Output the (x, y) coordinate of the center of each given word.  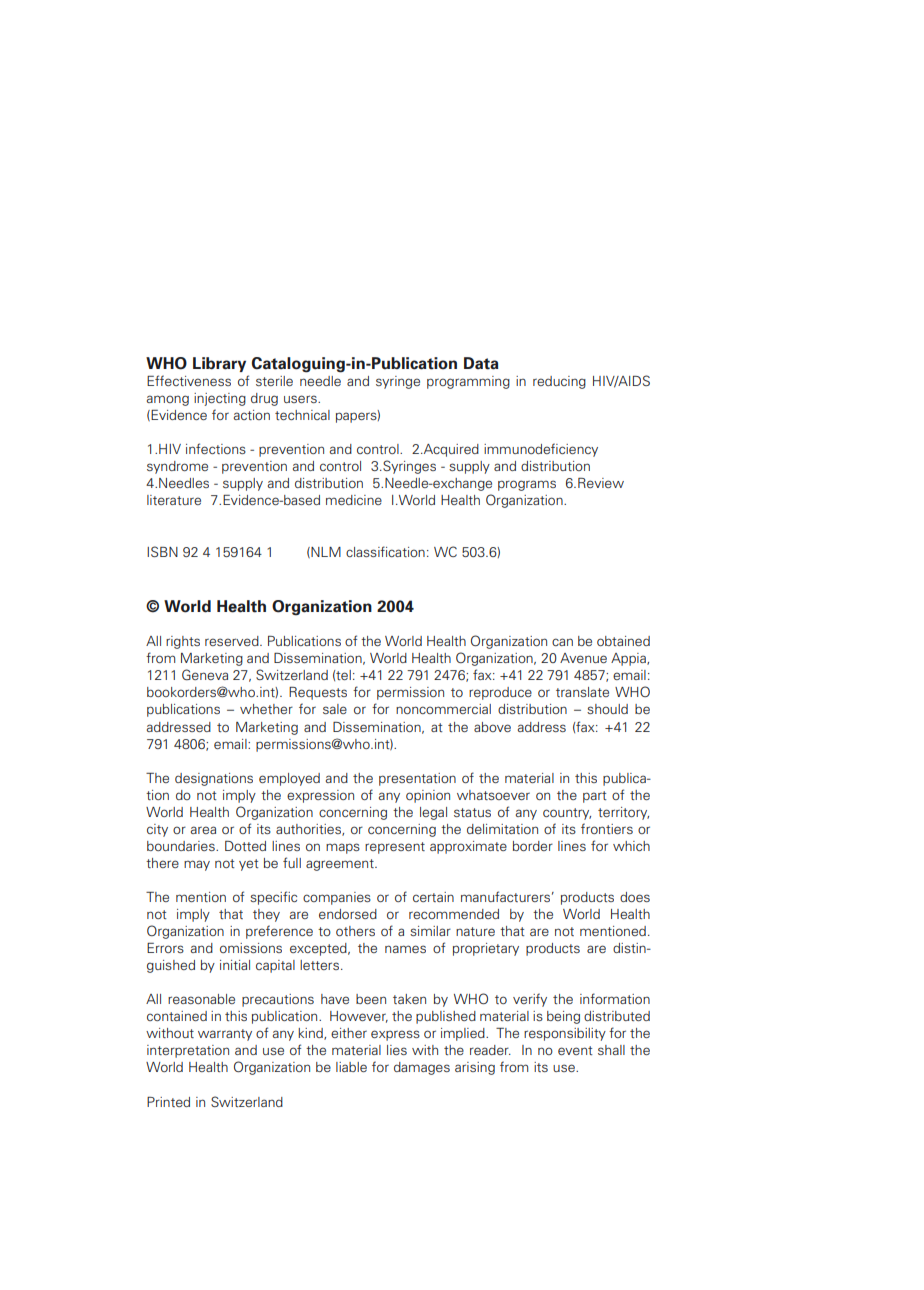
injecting (220, 399)
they (266, 915)
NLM (325, 552)
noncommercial (443, 709)
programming (468, 382)
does (635, 897)
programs (527, 485)
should (607, 709)
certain (433, 897)
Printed (168, 1102)
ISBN (162, 551)
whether (266, 709)
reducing (559, 382)
